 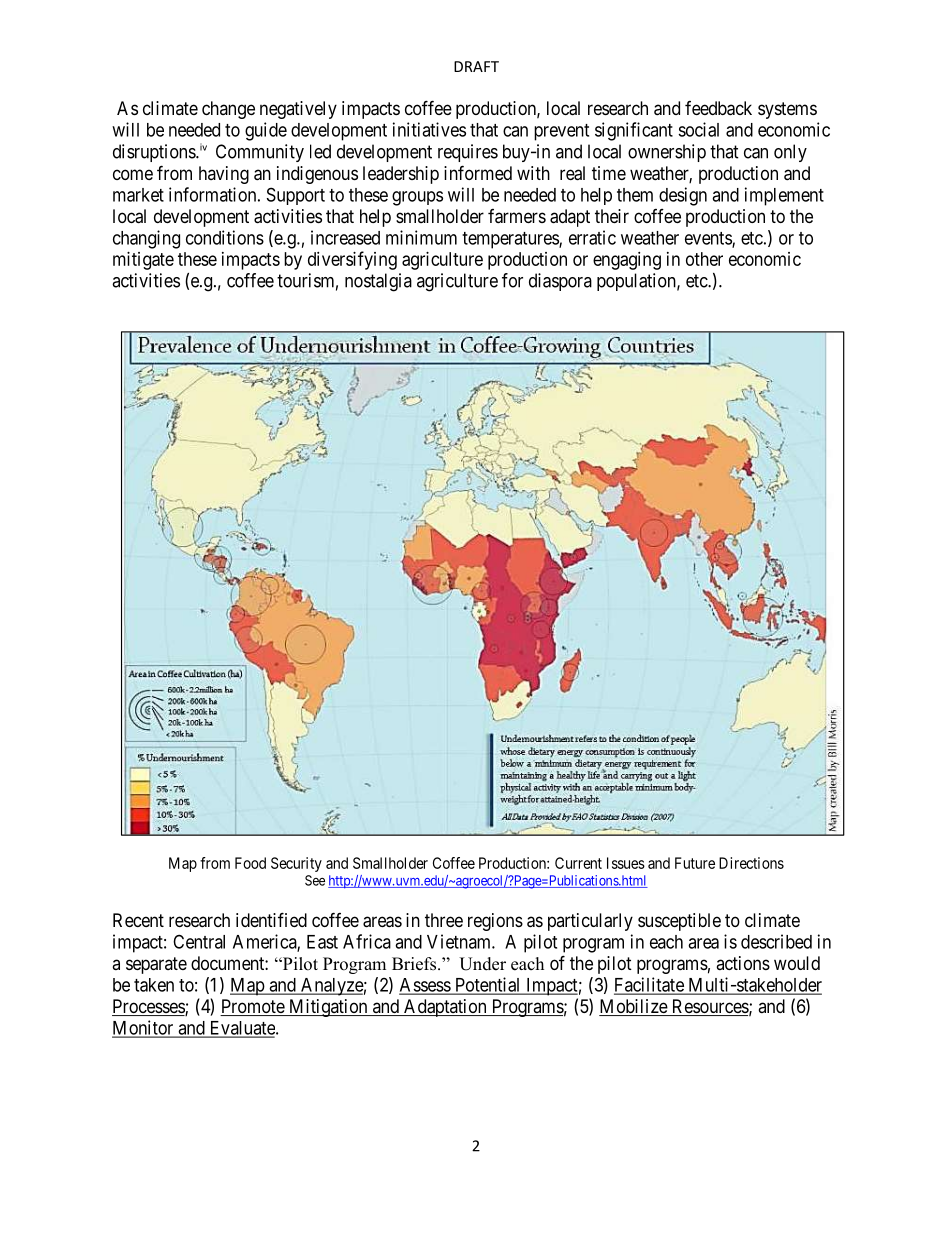 I want to click on Promote, so click(x=253, y=1007).
